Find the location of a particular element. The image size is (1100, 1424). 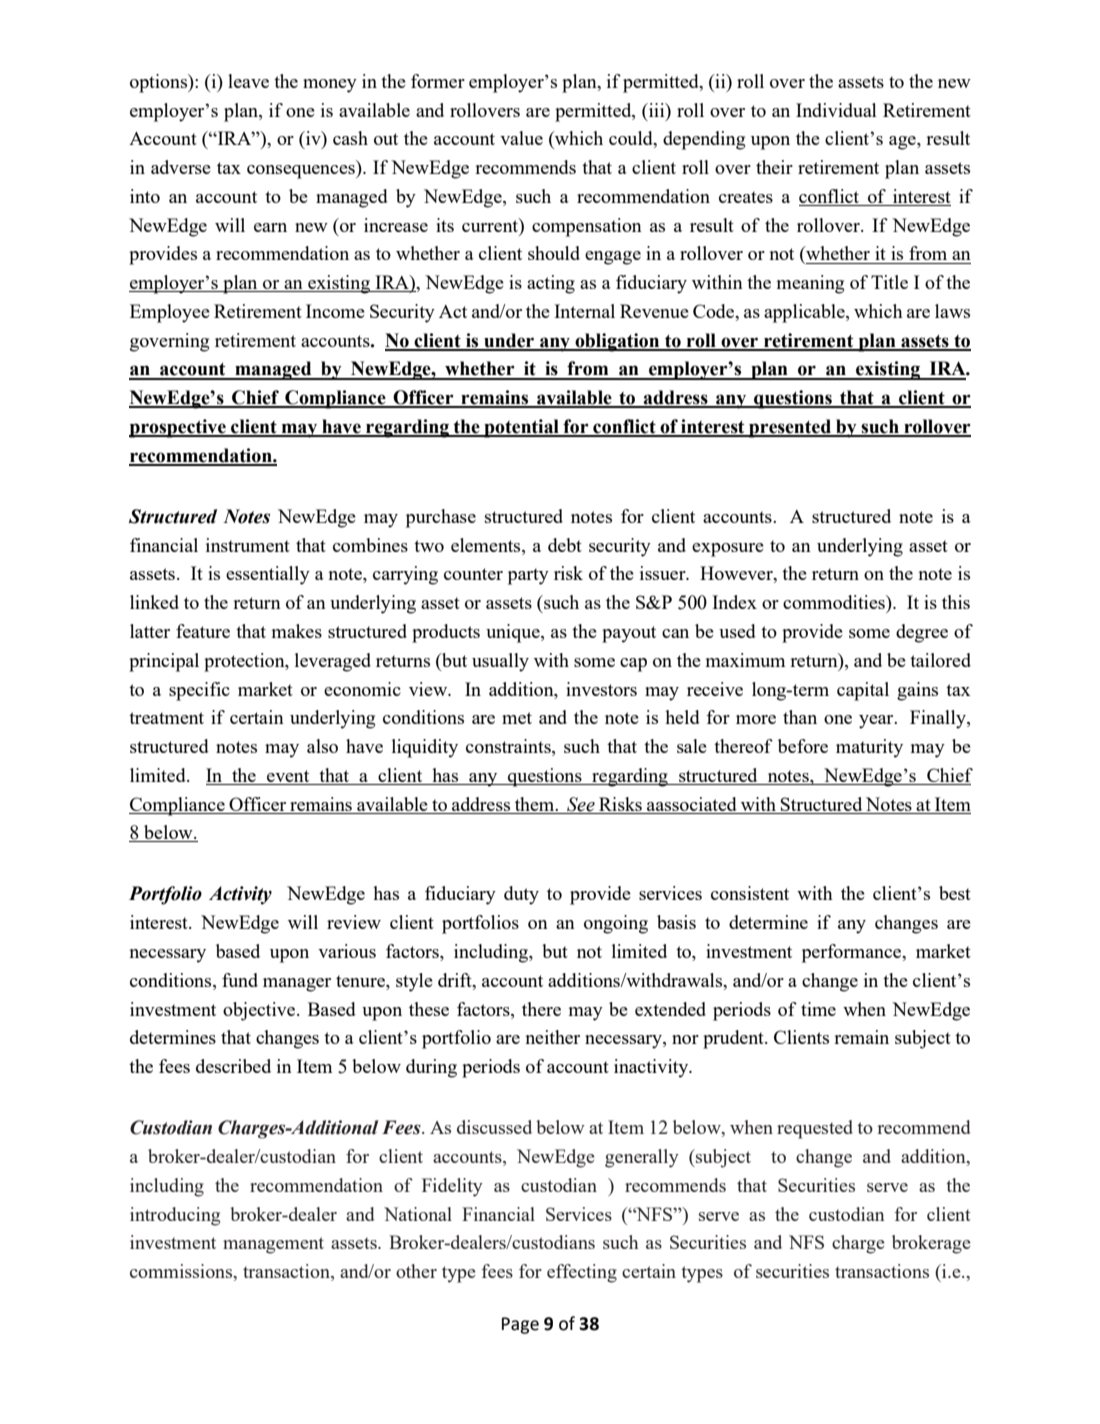

performance is located at coordinates (853, 953).
